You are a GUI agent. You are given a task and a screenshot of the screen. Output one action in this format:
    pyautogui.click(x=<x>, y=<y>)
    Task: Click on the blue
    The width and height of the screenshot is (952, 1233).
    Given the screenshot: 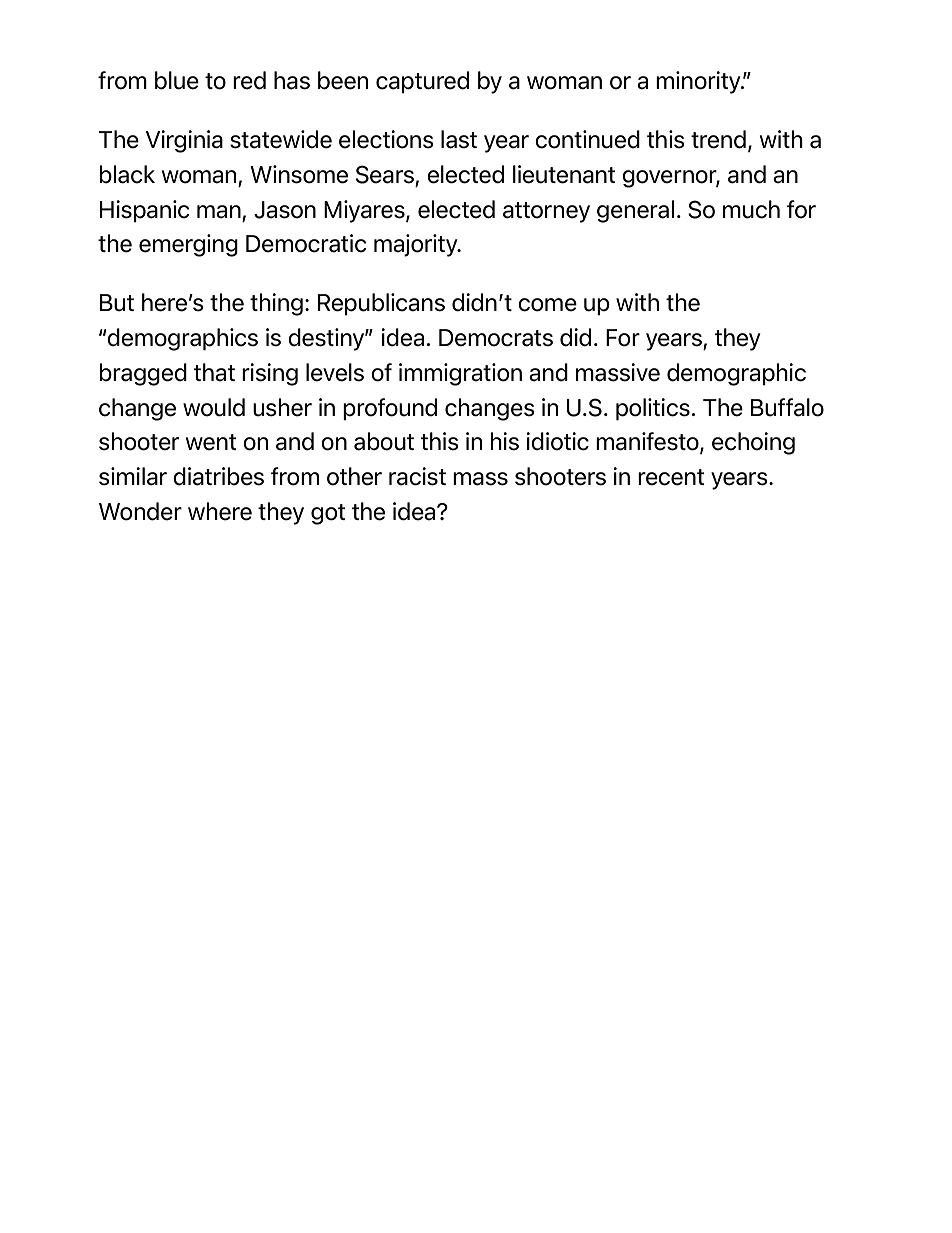 What is the action you would take?
    pyautogui.click(x=177, y=80)
